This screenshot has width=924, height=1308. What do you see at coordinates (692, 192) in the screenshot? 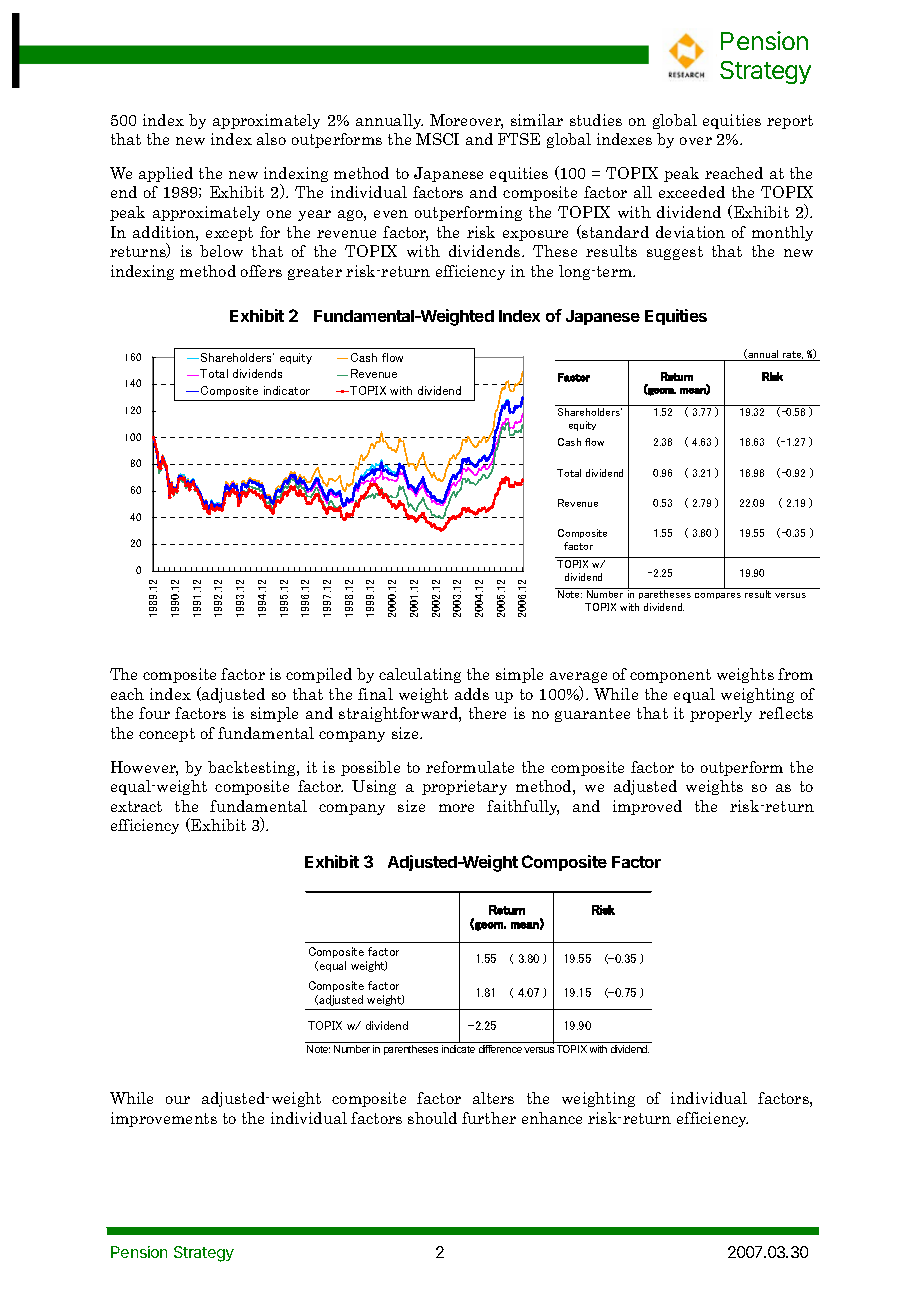
I see `exceeded` at bounding box center [692, 192].
